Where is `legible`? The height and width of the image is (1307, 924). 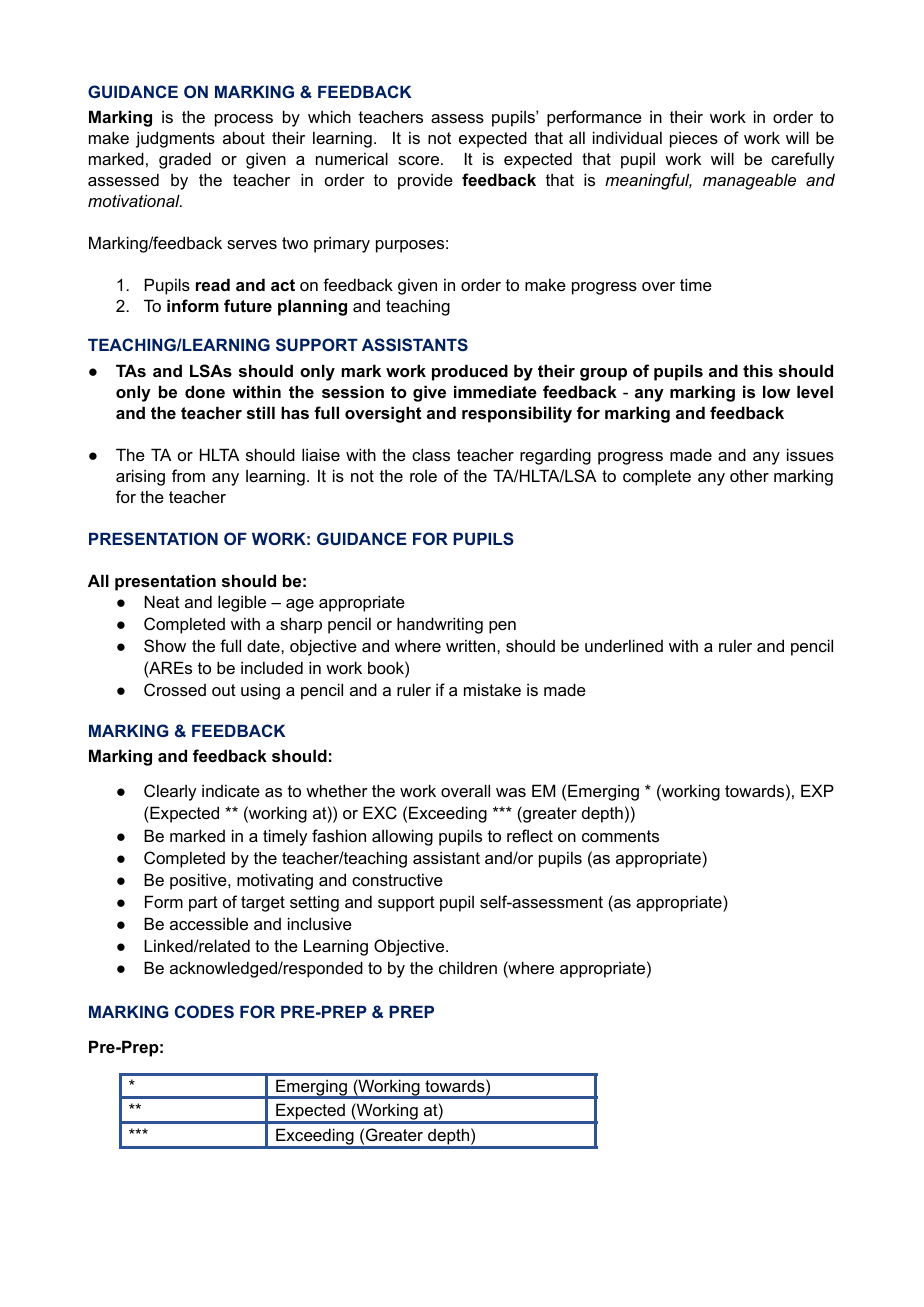 legible is located at coordinates (242, 603).
